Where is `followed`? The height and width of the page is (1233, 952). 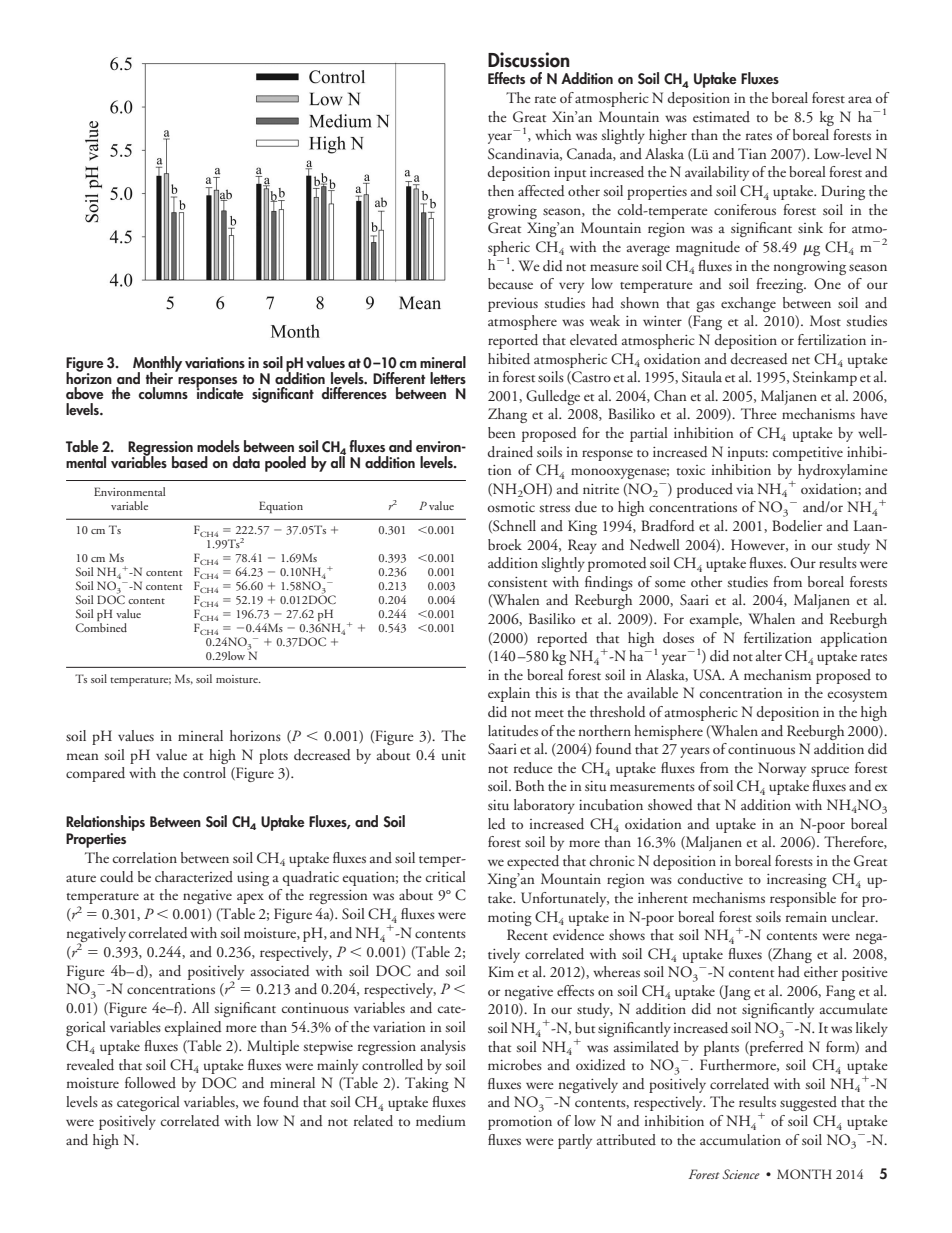
followed is located at coordinates (150, 1082).
